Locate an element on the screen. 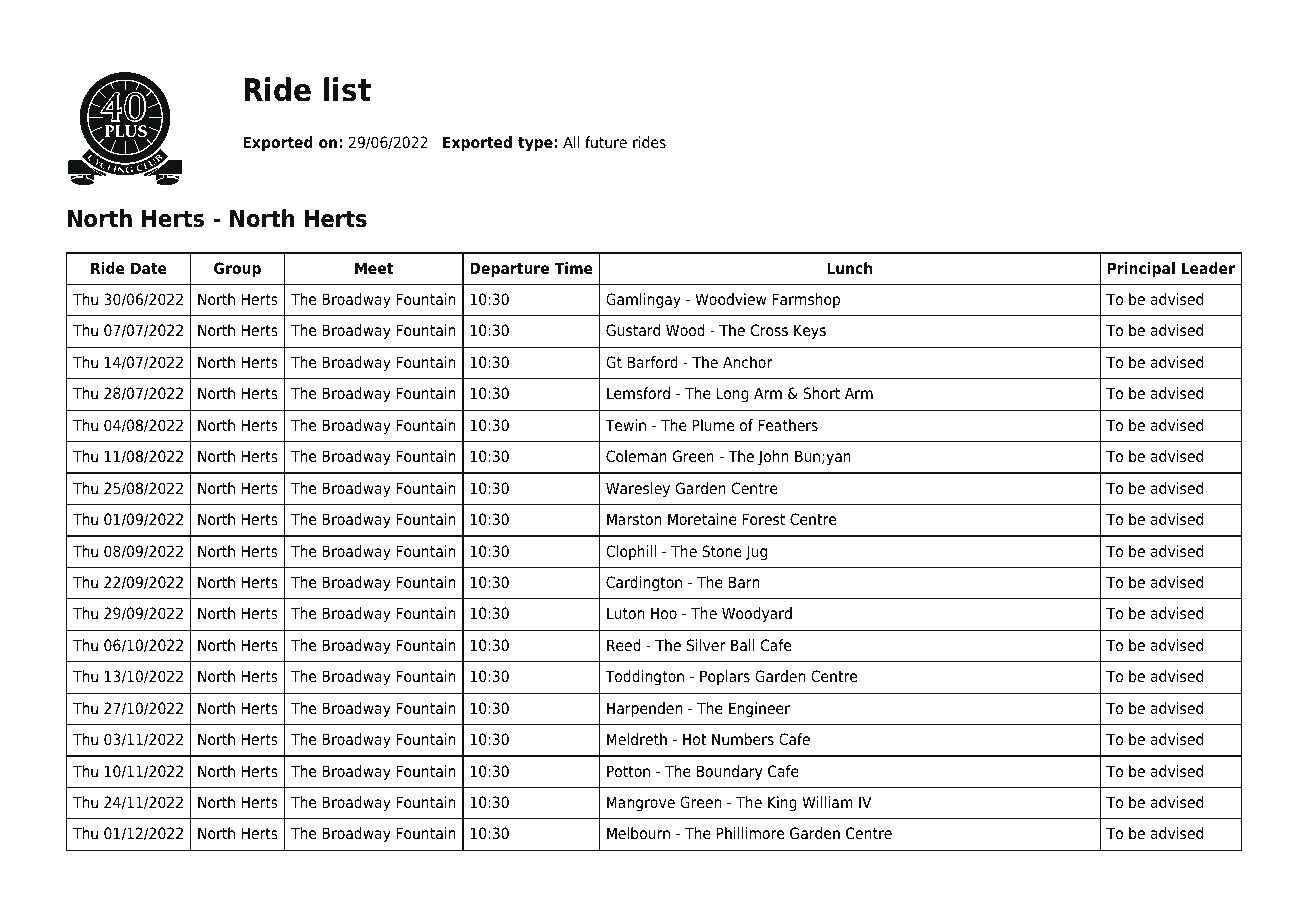 The image size is (1308, 924). Stone is located at coordinates (722, 551).
